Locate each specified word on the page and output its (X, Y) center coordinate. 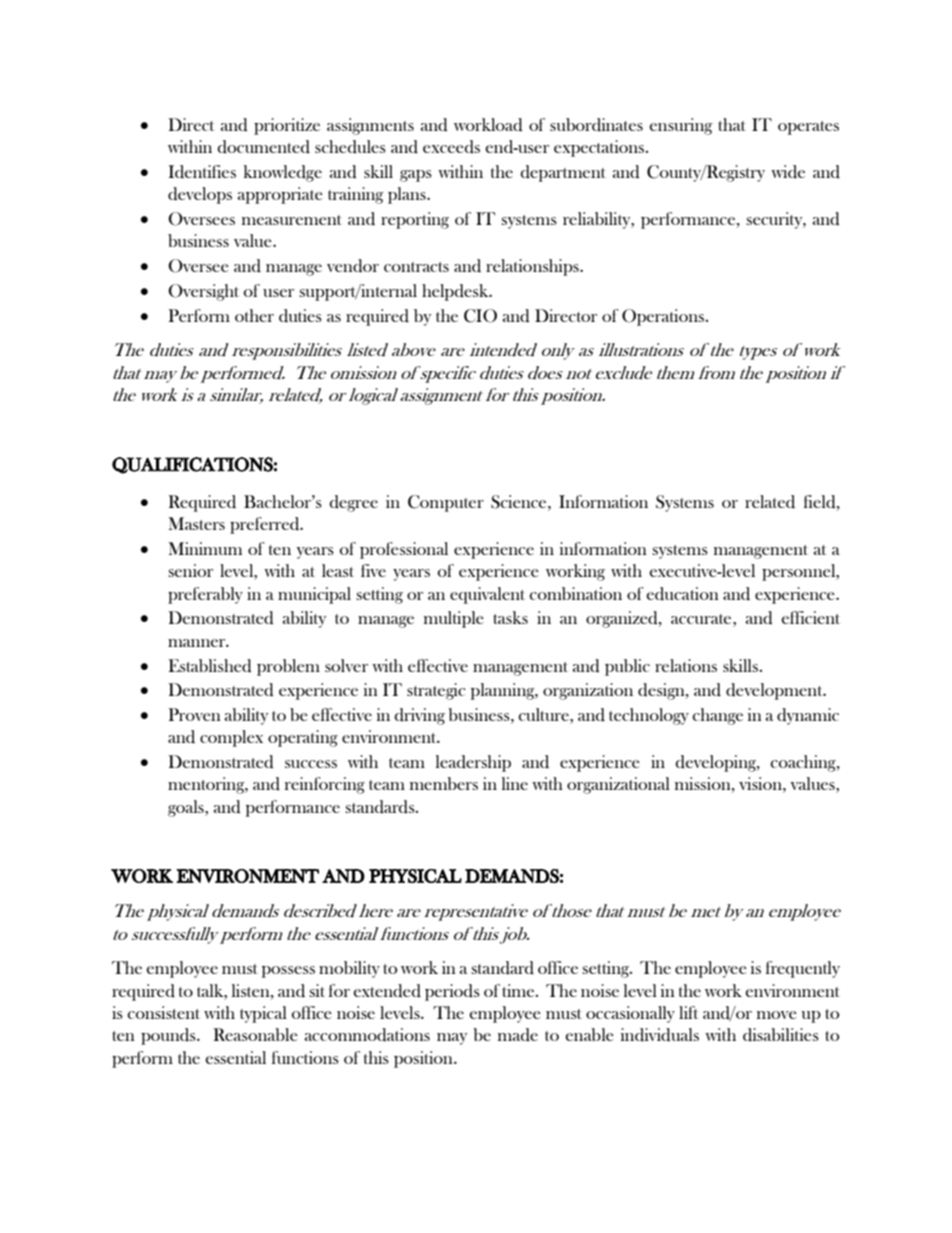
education (682, 594)
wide (788, 172)
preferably (205, 595)
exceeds (451, 147)
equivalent (487, 595)
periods (452, 992)
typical (263, 1014)
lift (688, 1012)
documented (263, 147)
